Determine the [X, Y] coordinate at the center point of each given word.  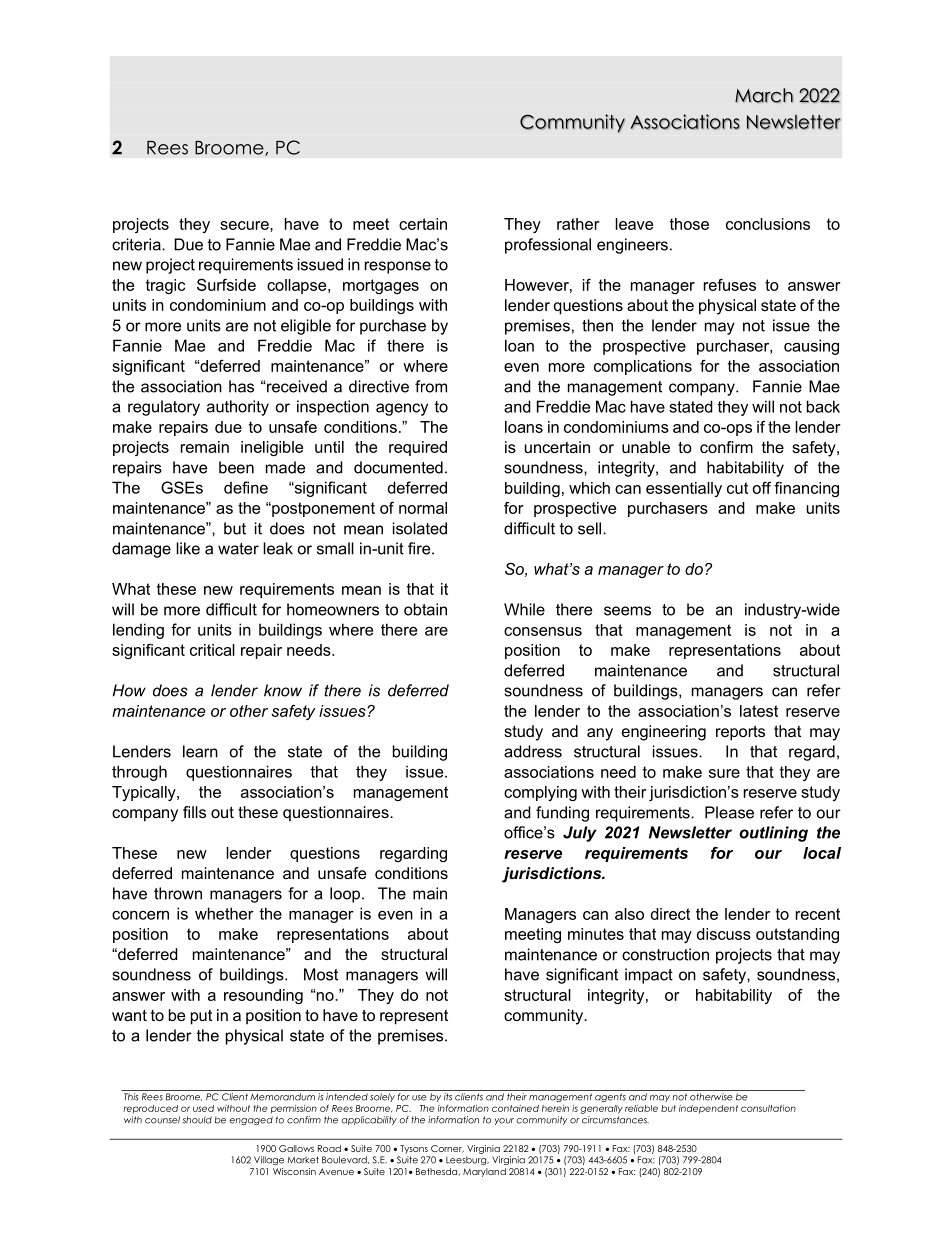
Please [729, 812]
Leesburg [467, 1160]
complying [540, 793]
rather [578, 224]
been [236, 467]
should [197, 1120]
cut [737, 488]
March [764, 95]
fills [194, 812]
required [418, 448]
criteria [137, 244]
